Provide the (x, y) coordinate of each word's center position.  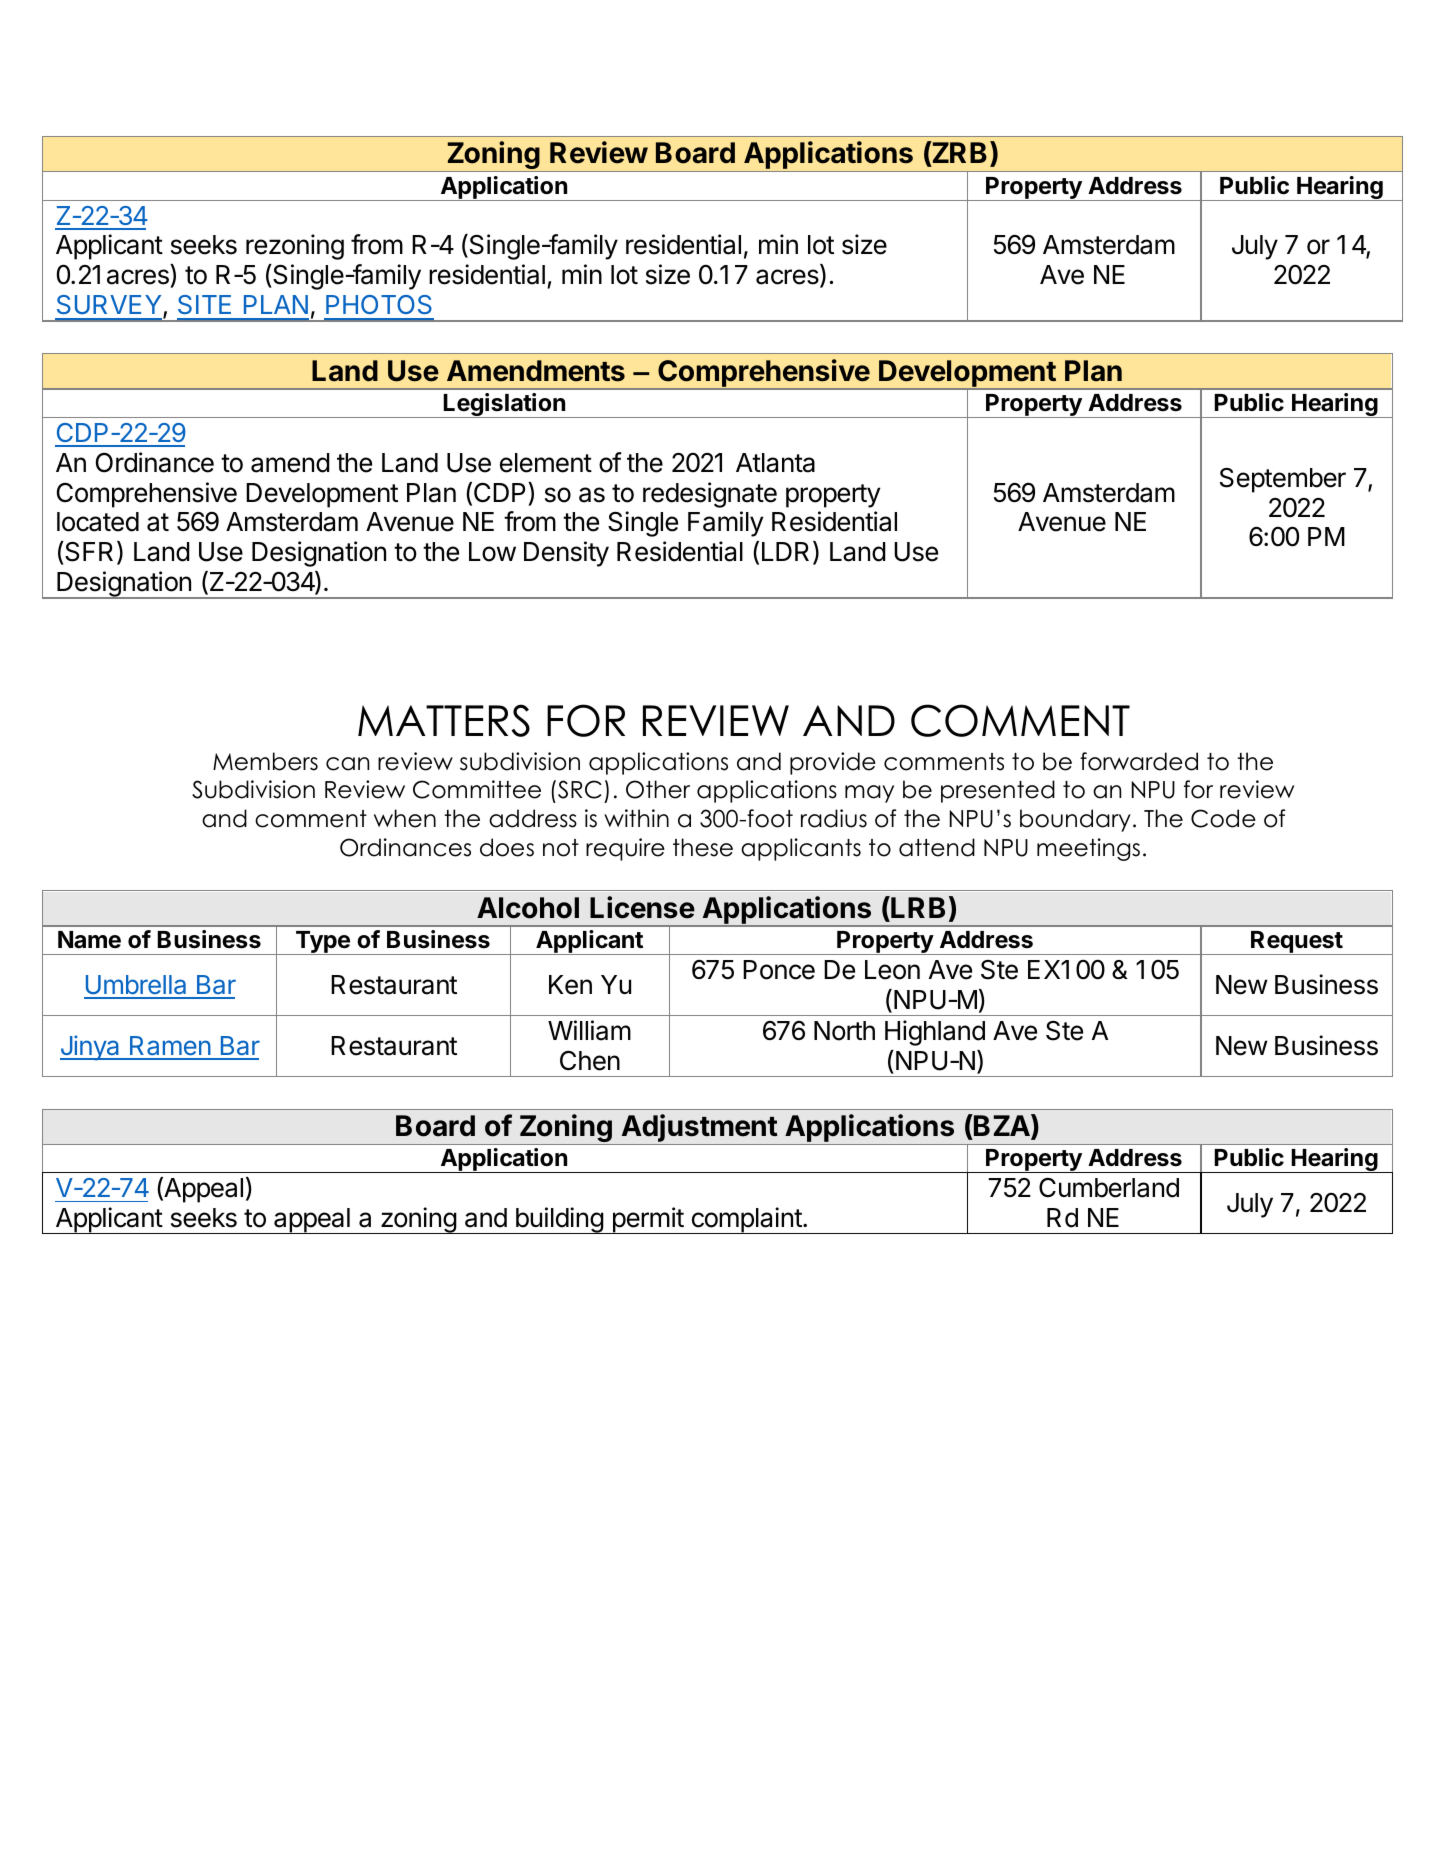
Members (265, 761)
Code (1223, 818)
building (559, 1220)
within (636, 818)
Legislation (504, 405)
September (1283, 480)
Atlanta (775, 463)
